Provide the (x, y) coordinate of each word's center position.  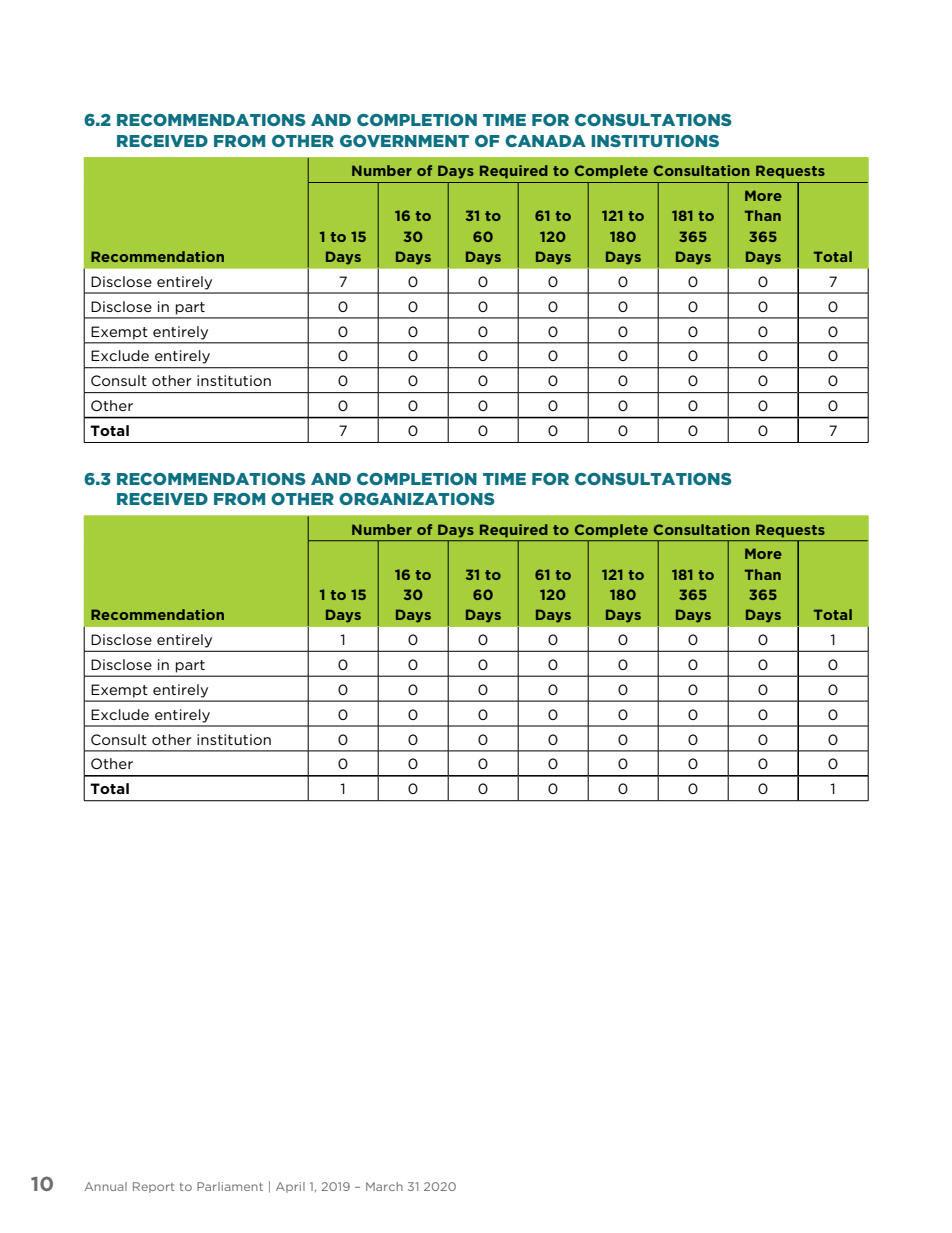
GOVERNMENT (404, 141)
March (384, 1186)
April (290, 1187)
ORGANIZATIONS (417, 499)
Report (154, 1187)
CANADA (545, 141)
